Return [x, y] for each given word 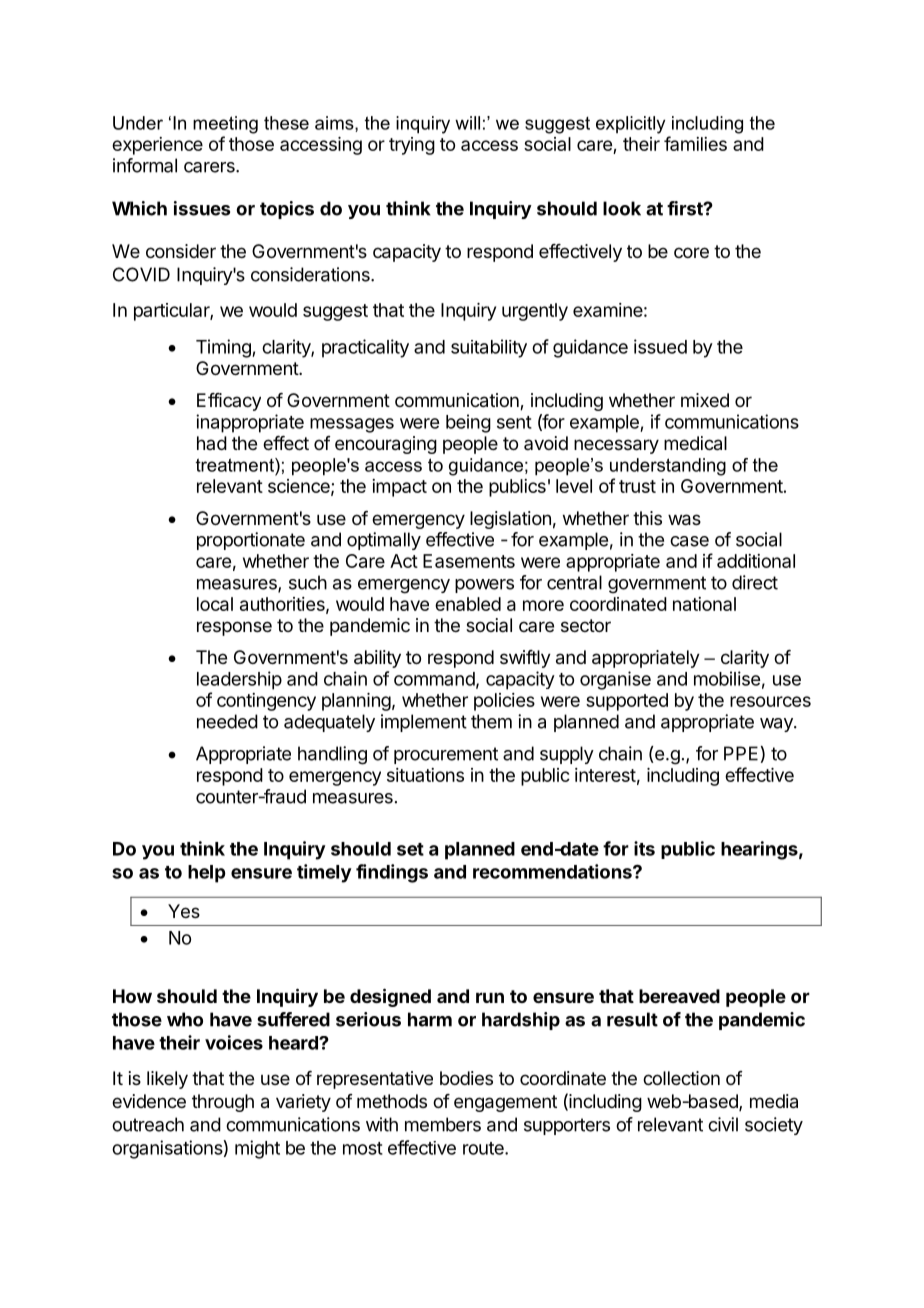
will [467, 123]
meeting [225, 125]
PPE [741, 753]
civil [723, 1124]
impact [399, 488]
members [443, 1124]
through [223, 1103]
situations [425, 775]
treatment [236, 465]
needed [227, 721]
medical [695, 443]
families [695, 143]
